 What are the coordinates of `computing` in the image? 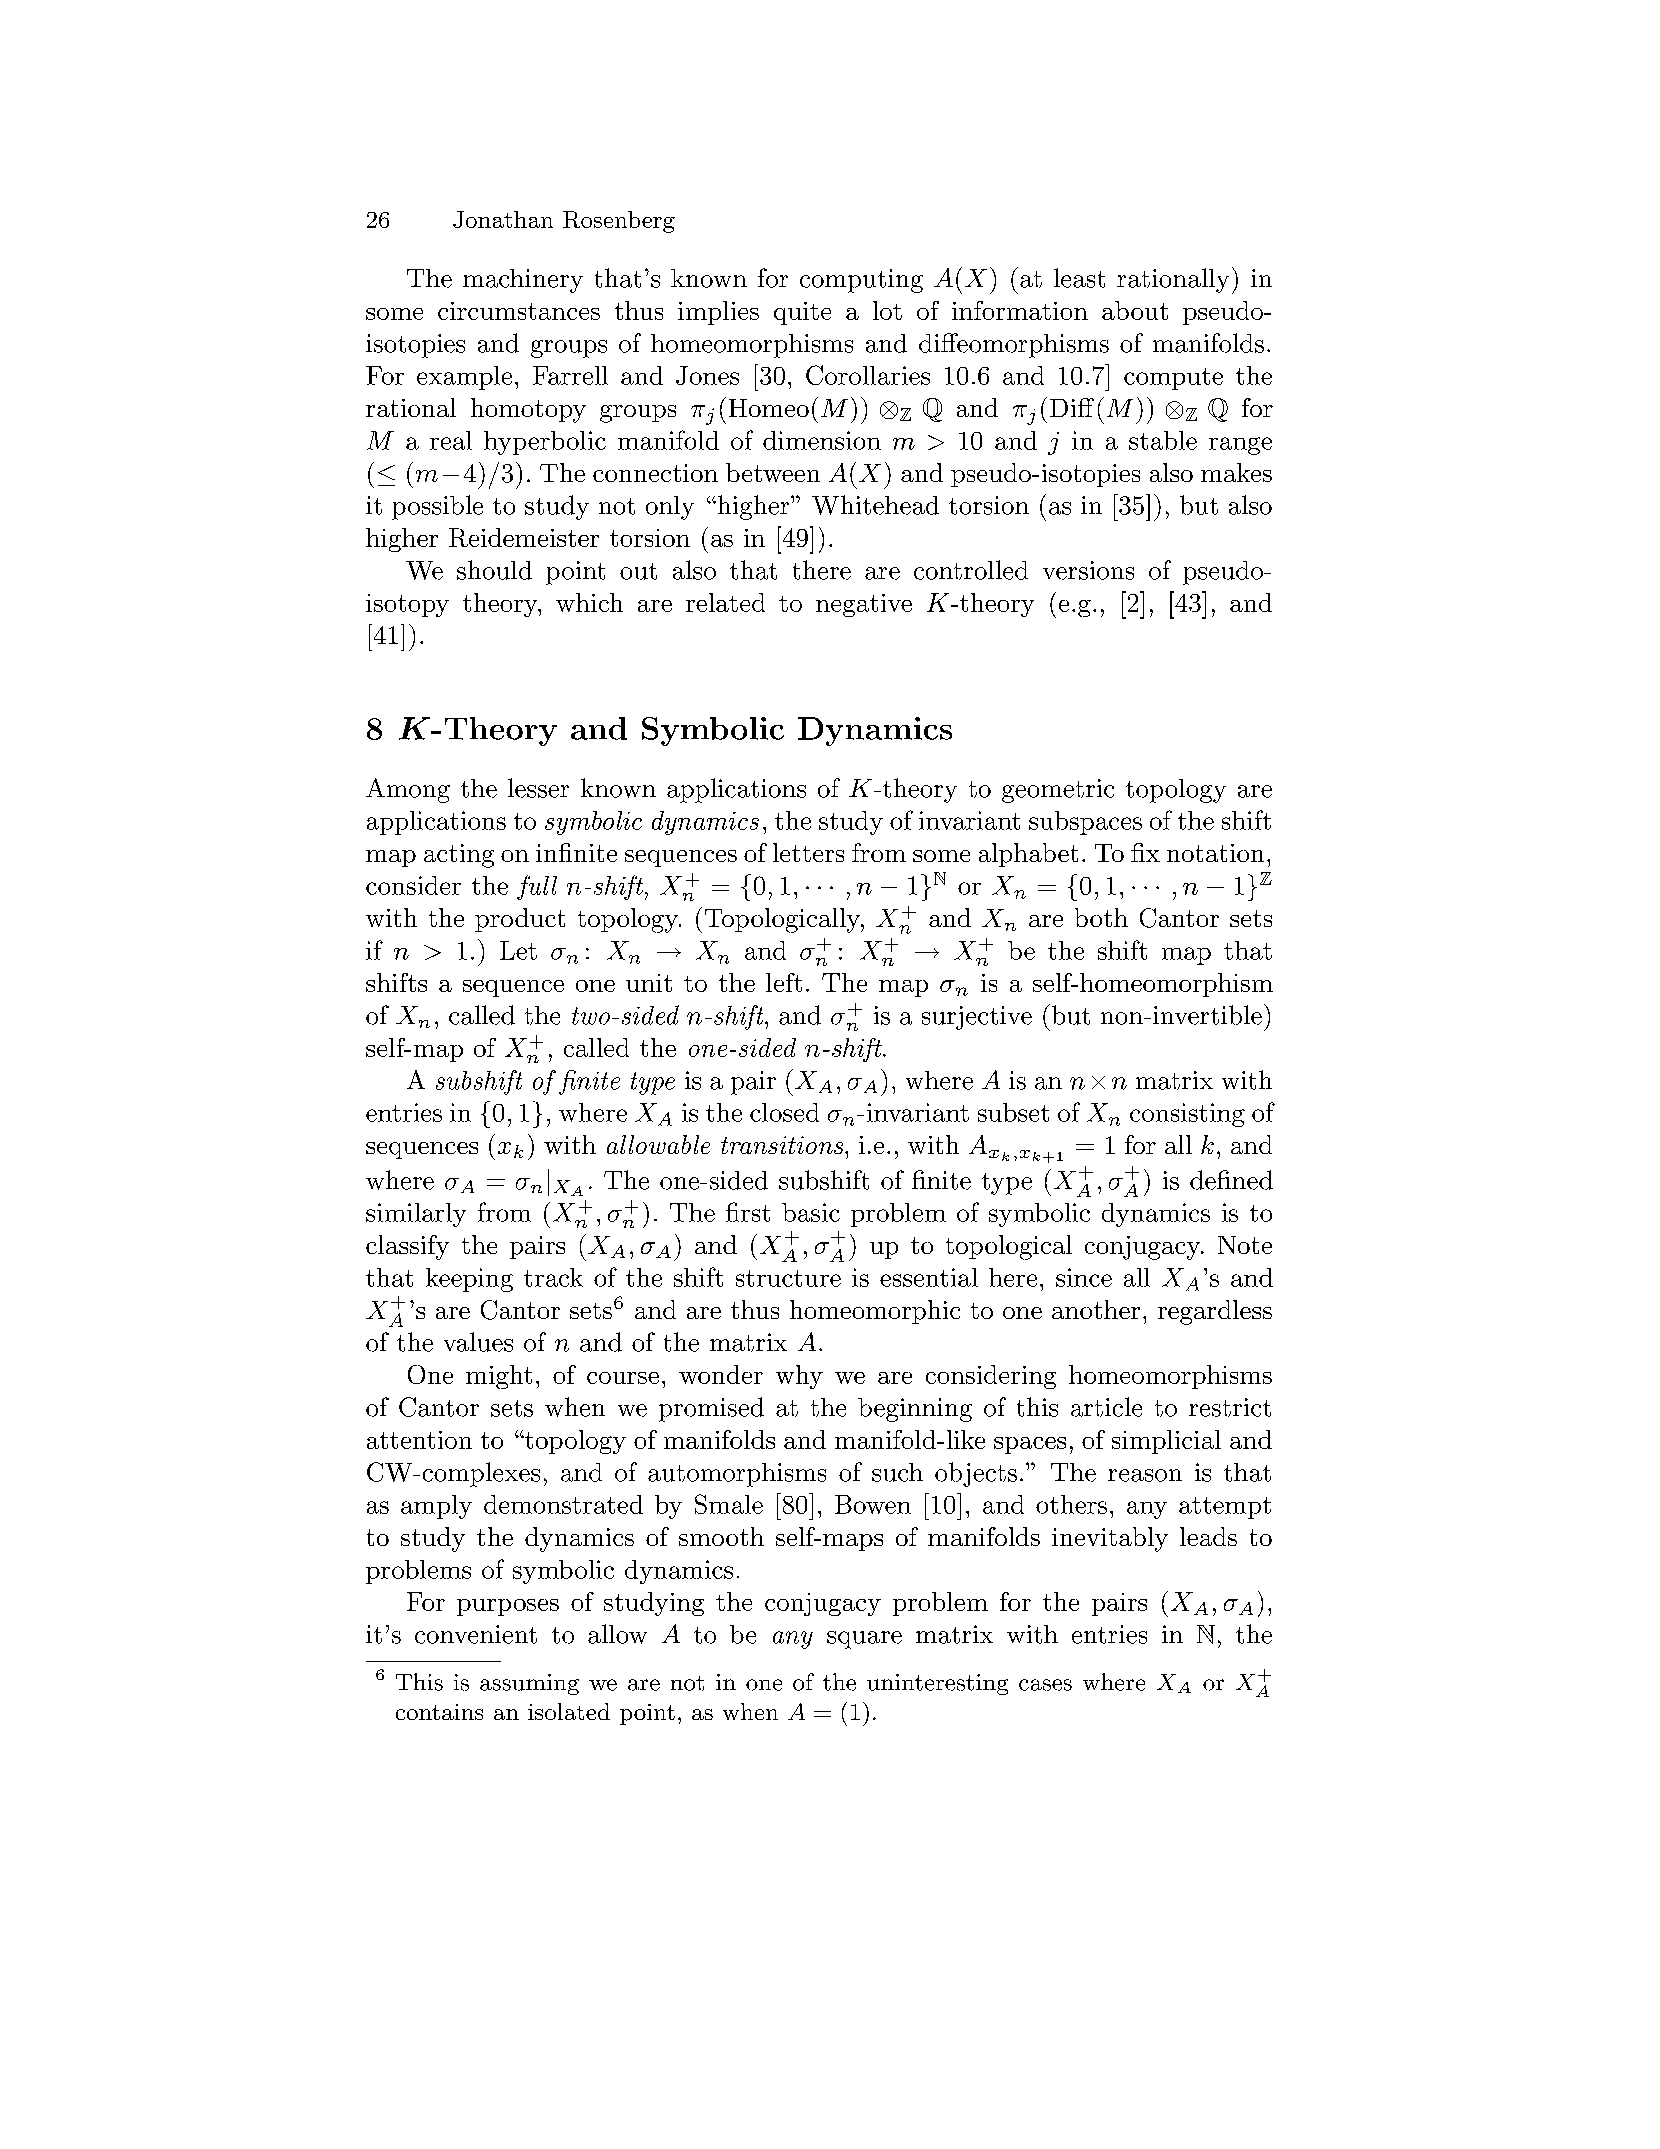 It's located at (861, 281).
